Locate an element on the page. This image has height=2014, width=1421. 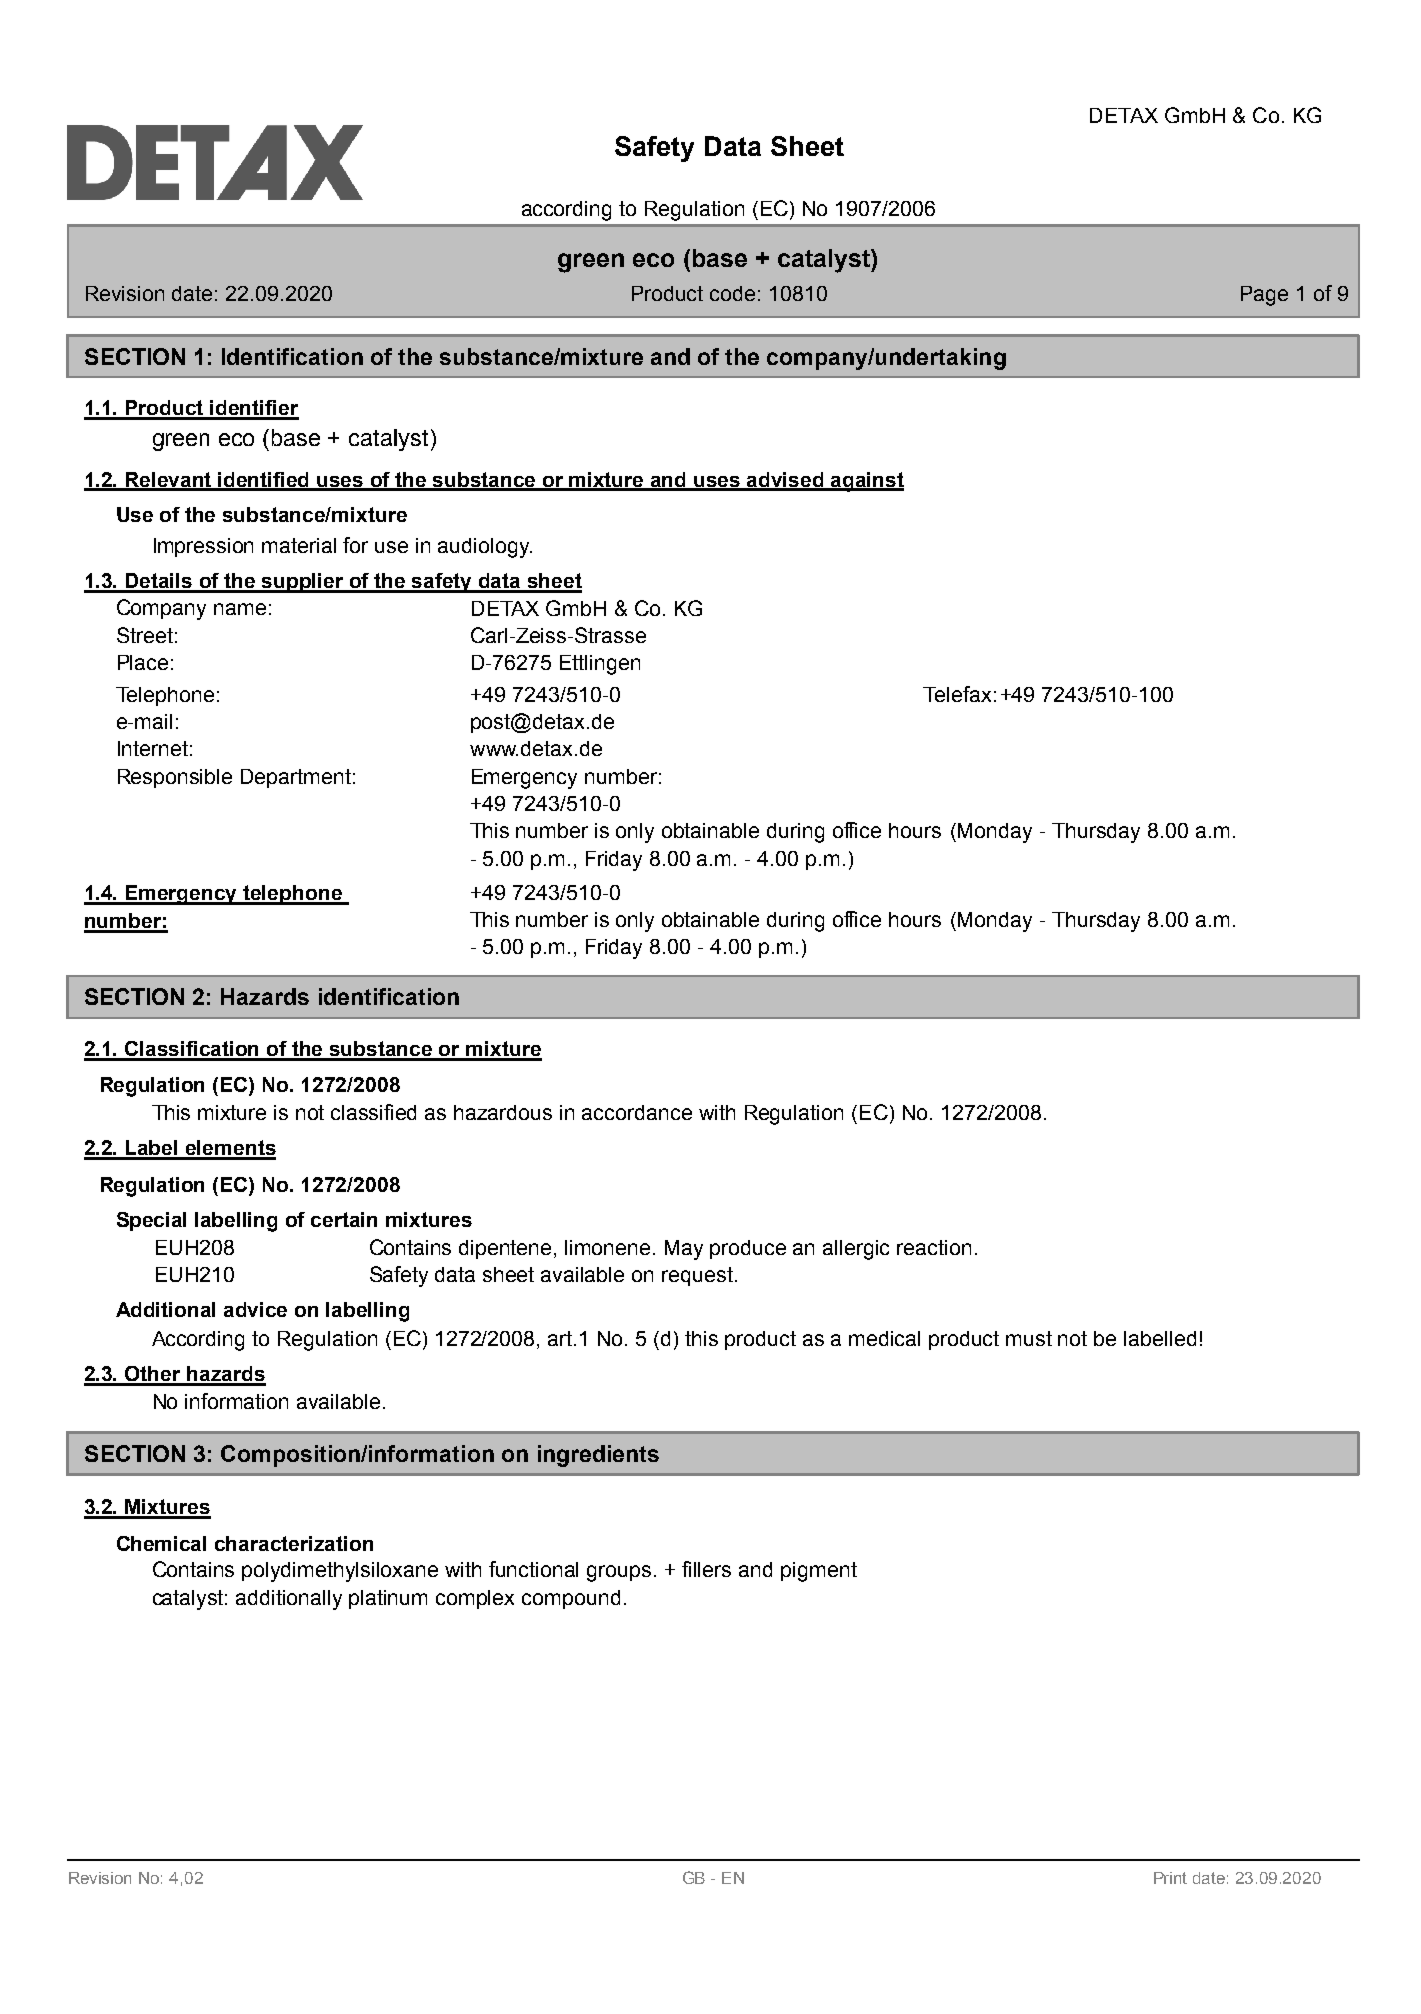
characterization is located at coordinates (294, 1543).
